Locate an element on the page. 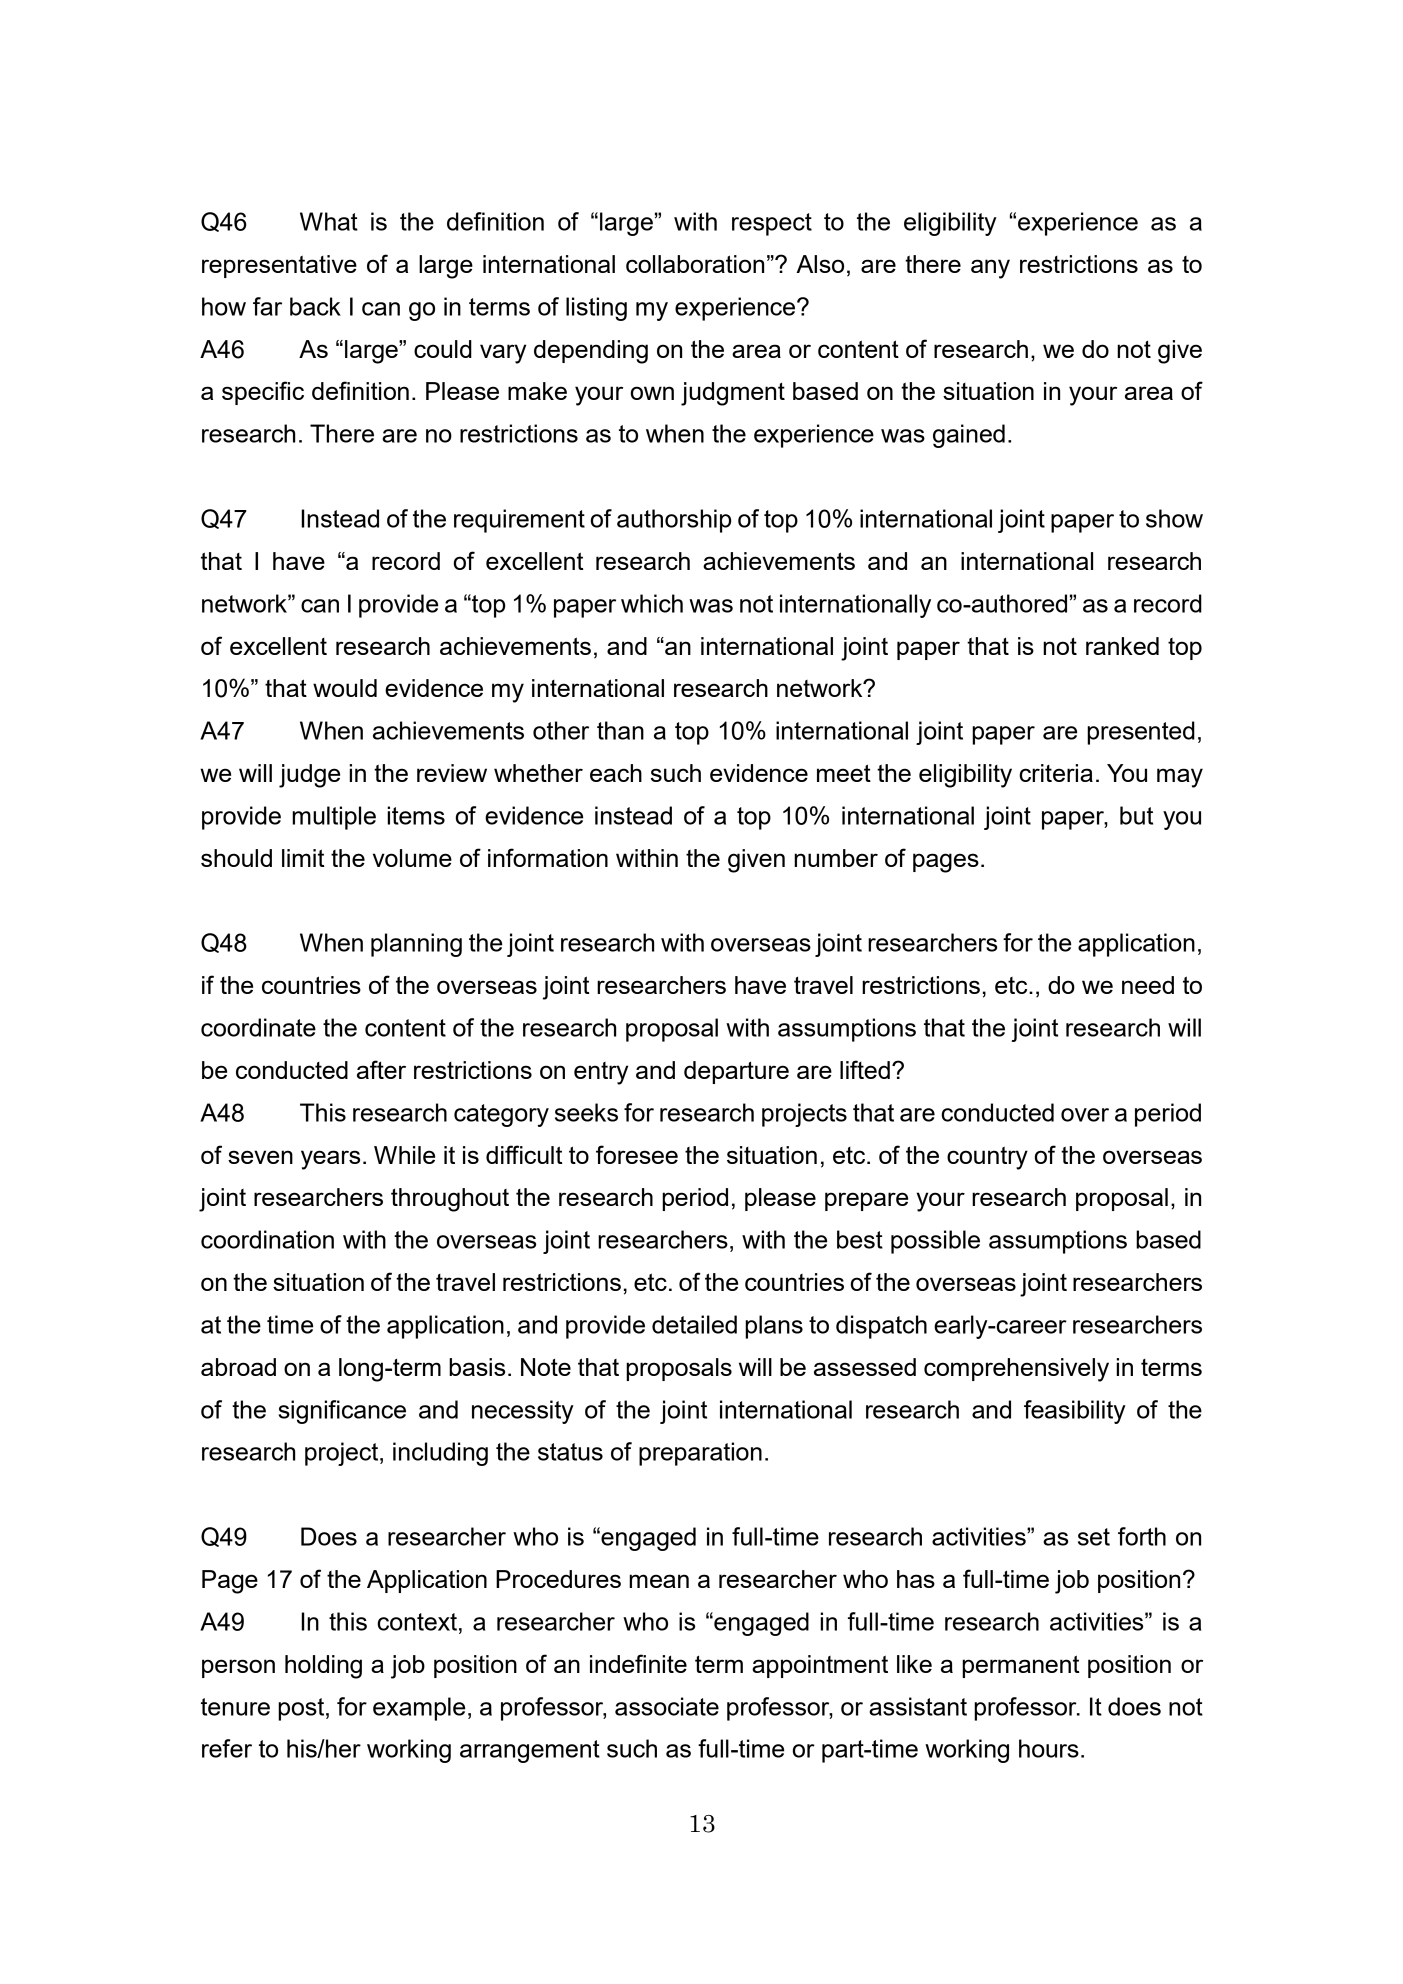  foresee is located at coordinates (637, 1154).
